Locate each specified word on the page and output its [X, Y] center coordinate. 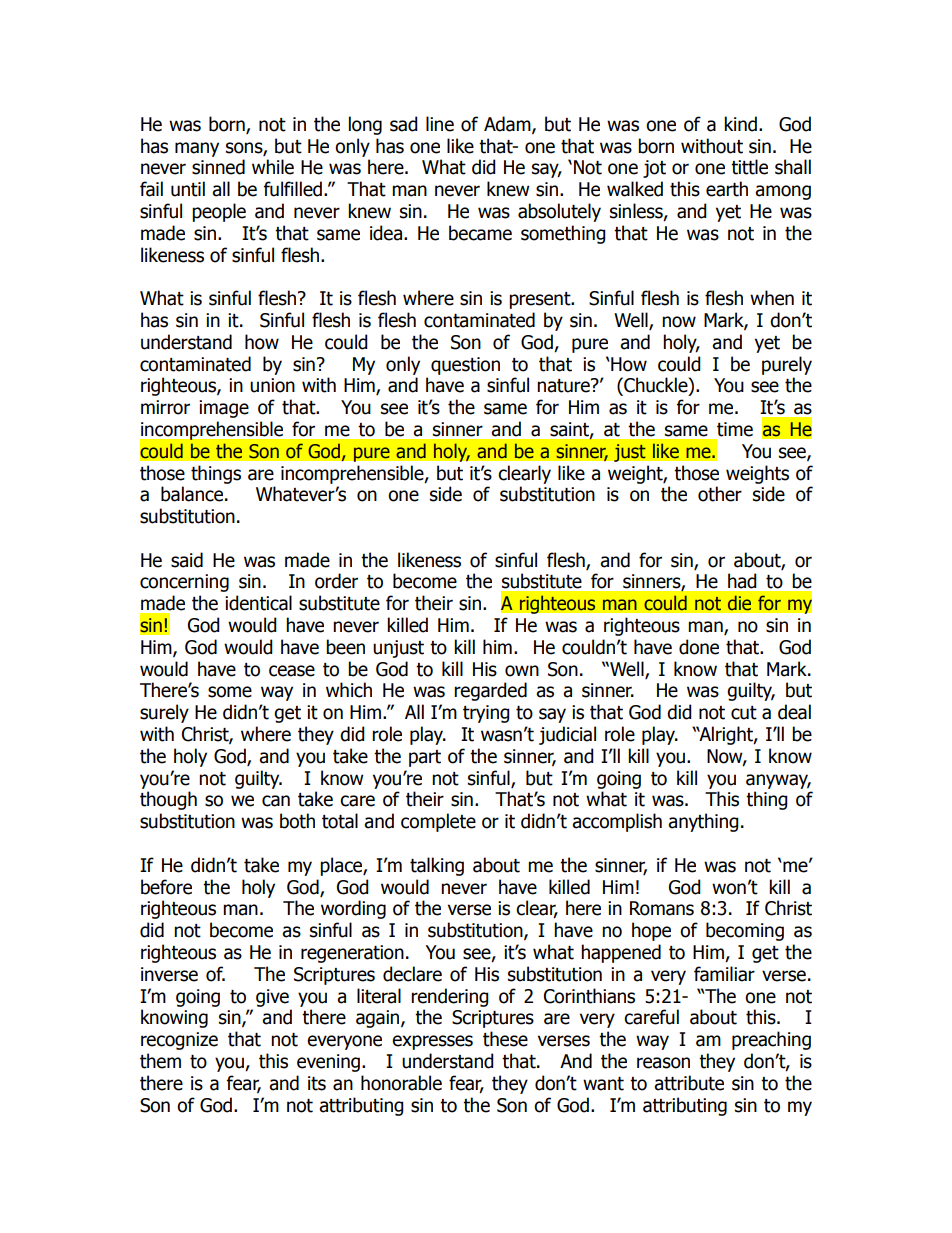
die [739, 603]
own [522, 671]
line [440, 124]
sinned [218, 167]
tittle [749, 167]
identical [258, 603]
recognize [179, 1041]
